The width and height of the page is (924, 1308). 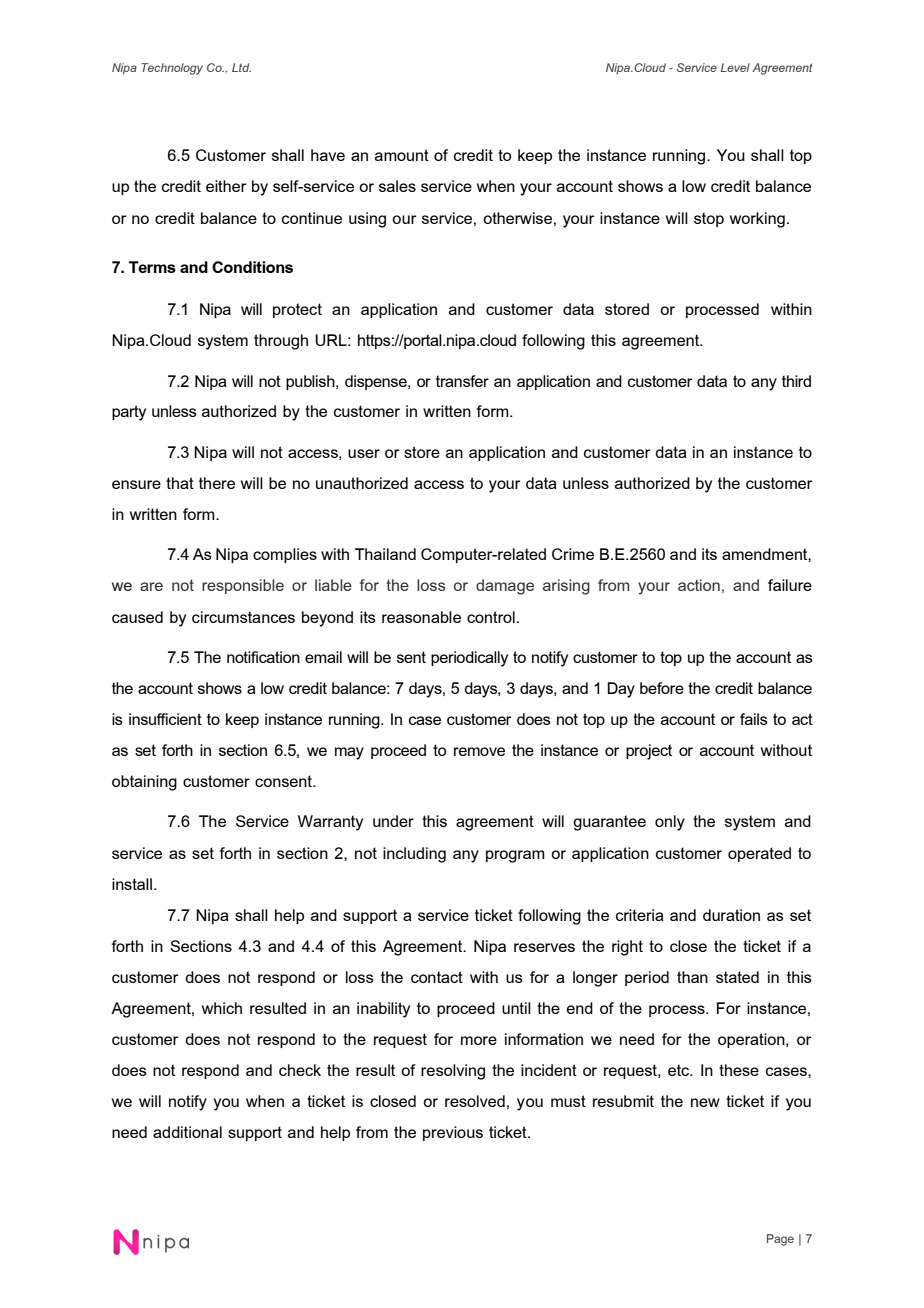 What do you see at coordinates (281, 342) in the page?
I see `through` at bounding box center [281, 342].
